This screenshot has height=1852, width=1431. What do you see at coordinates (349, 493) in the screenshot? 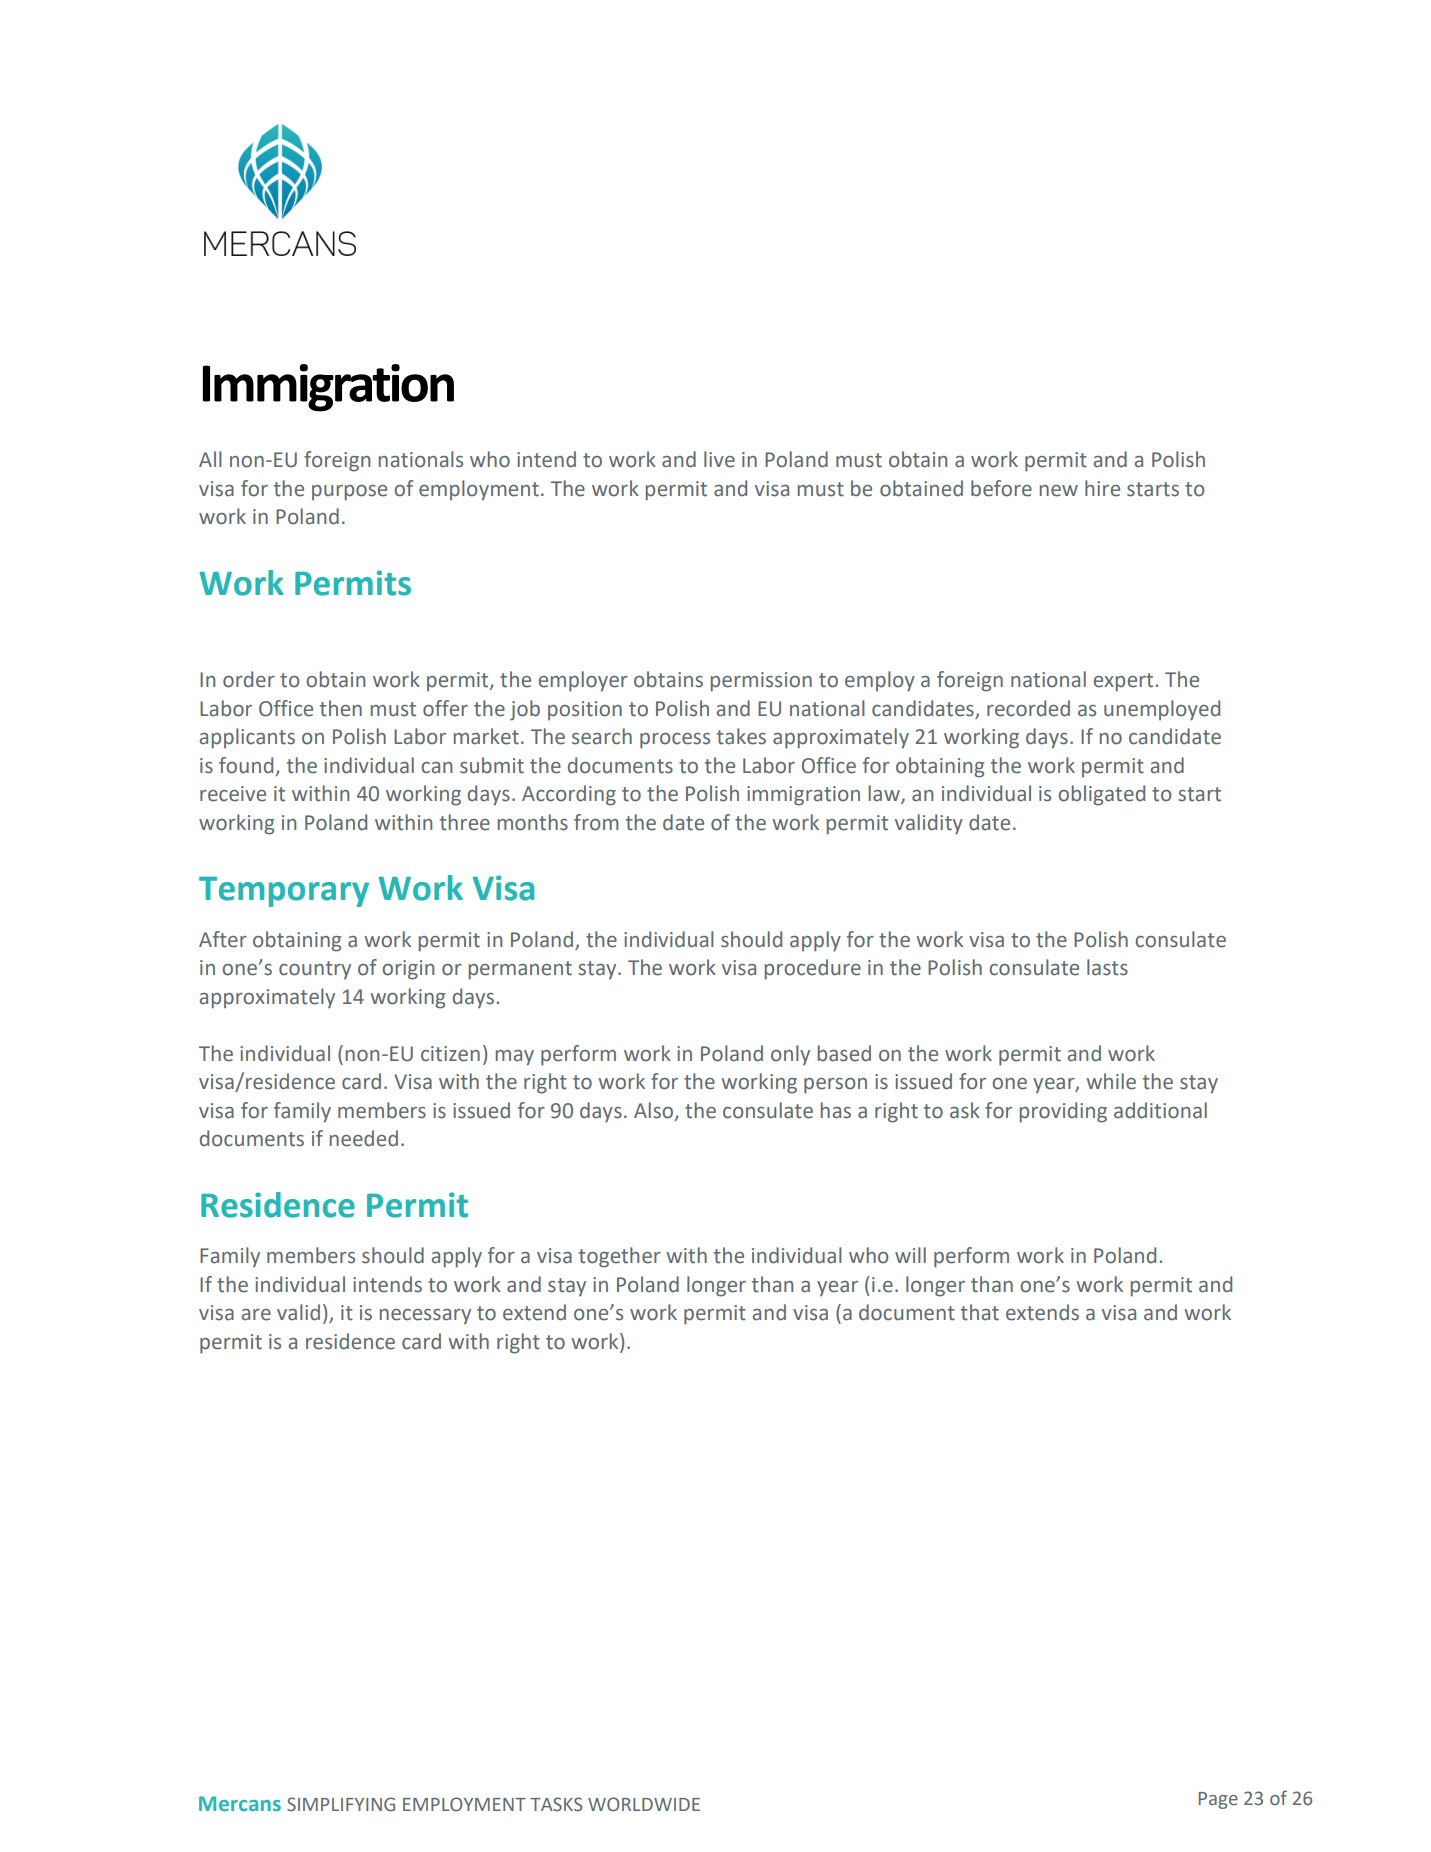
I see `purpose` at bounding box center [349, 493].
